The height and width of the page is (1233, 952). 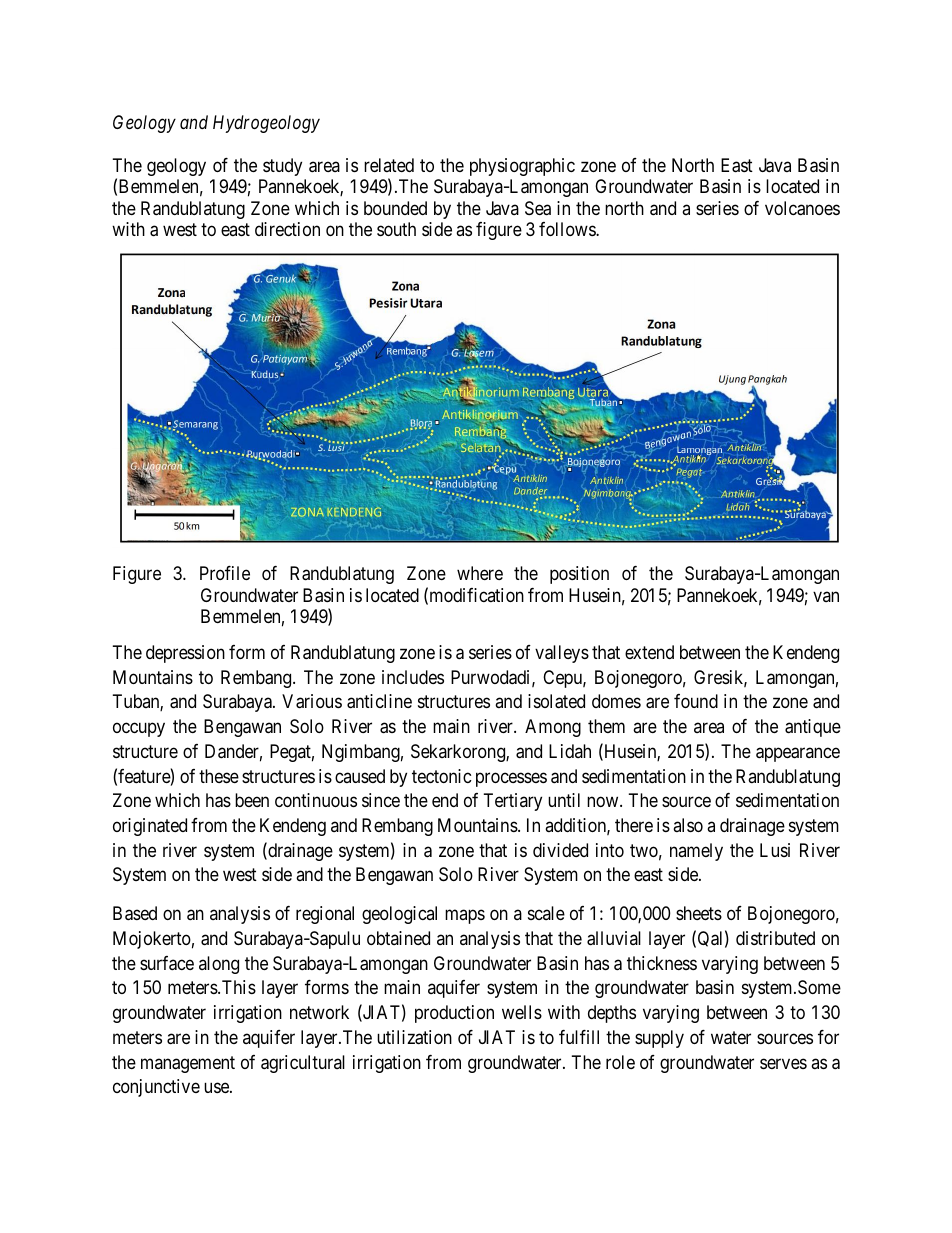 What do you see at coordinates (538, 208) in the page?
I see `Sea` at bounding box center [538, 208].
